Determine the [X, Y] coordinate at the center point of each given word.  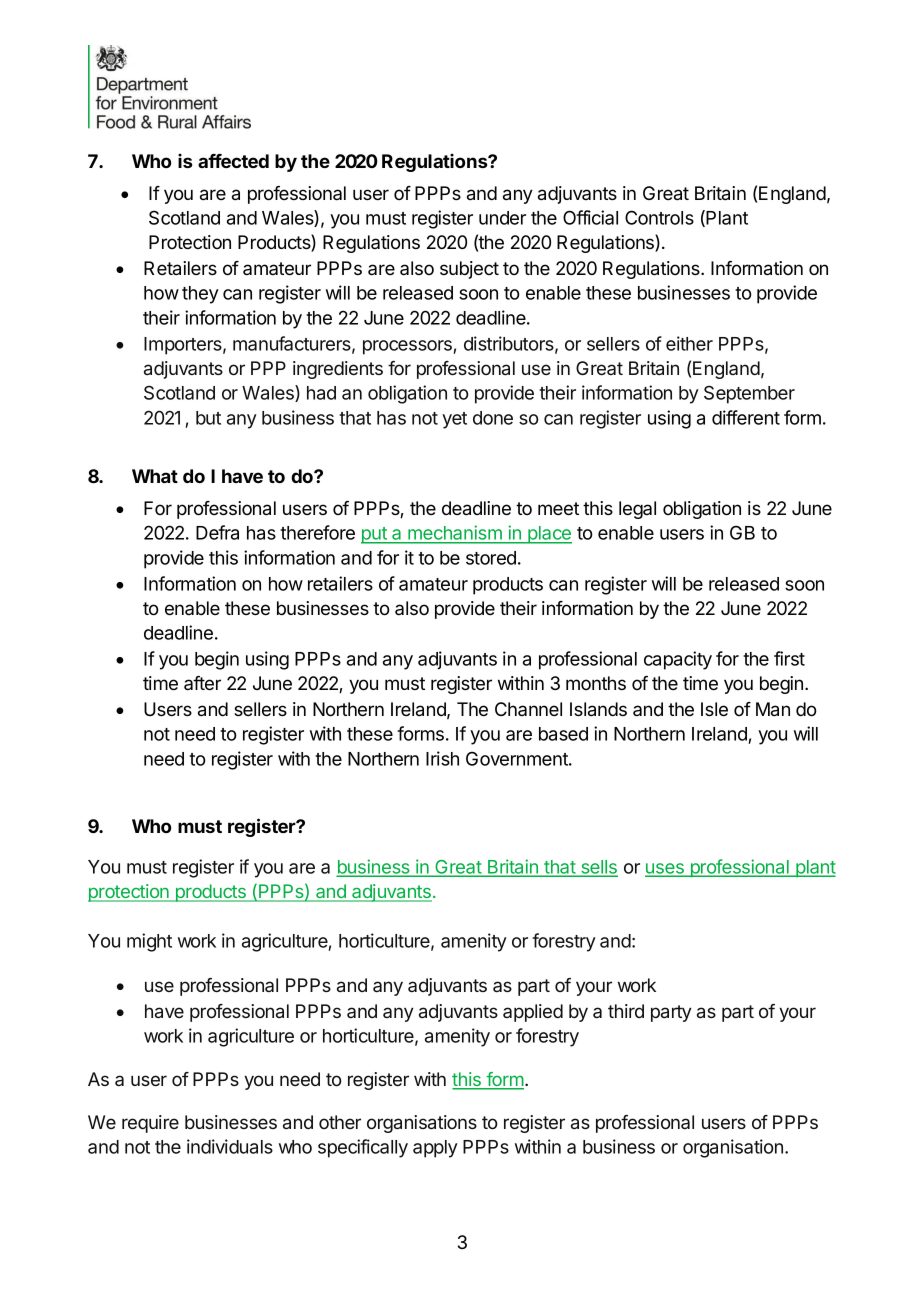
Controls [659, 217]
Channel [528, 709]
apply [435, 1149]
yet [454, 420]
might [149, 942]
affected [233, 161]
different [746, 417]
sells [598, 868]
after [202, 683]
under [502, 218]
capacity [678, 660]
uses [665, 869]
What [155, 476]
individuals [230, 1146]
